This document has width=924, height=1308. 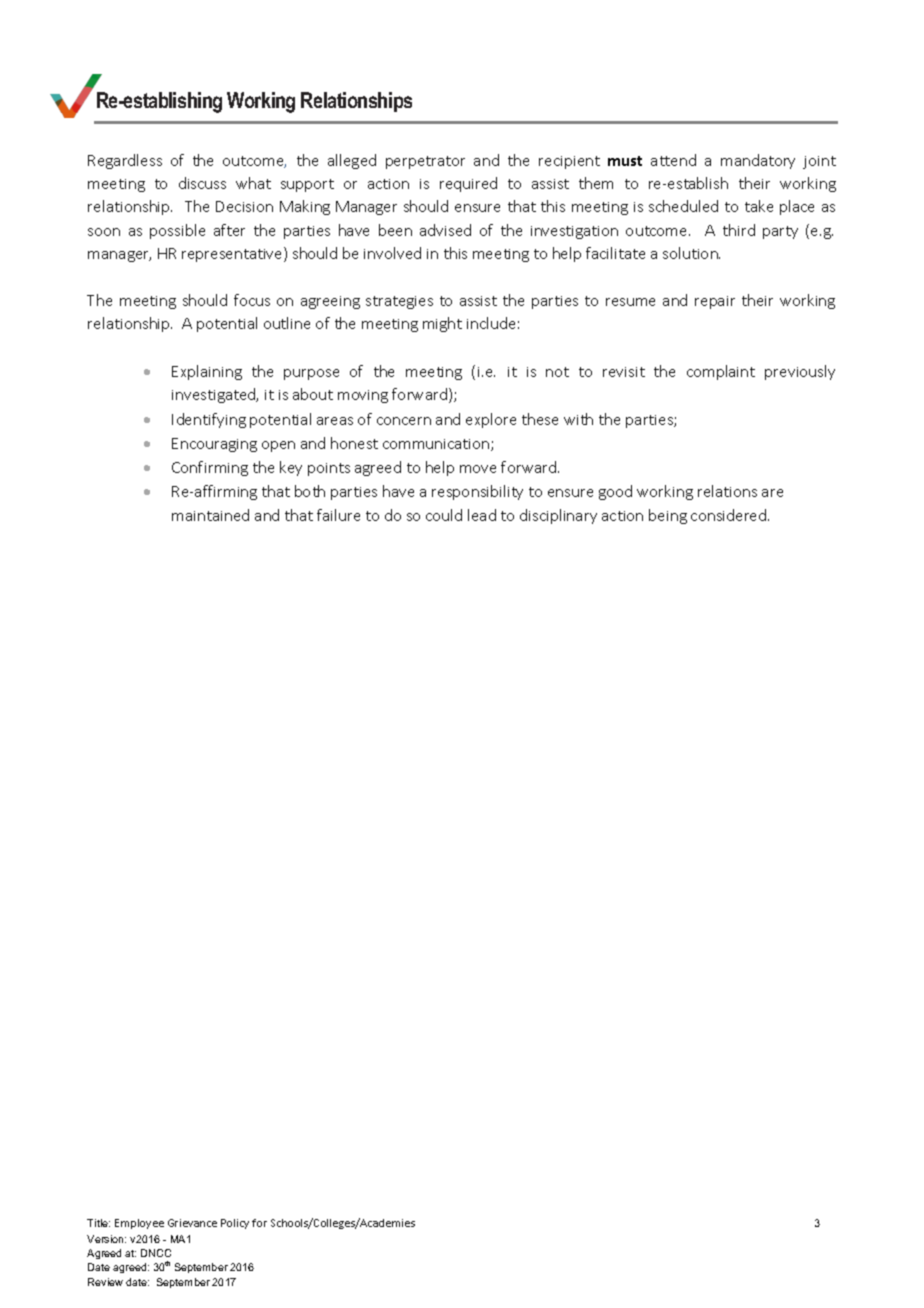 I want to click on considered, so click(x=730, y=515).
